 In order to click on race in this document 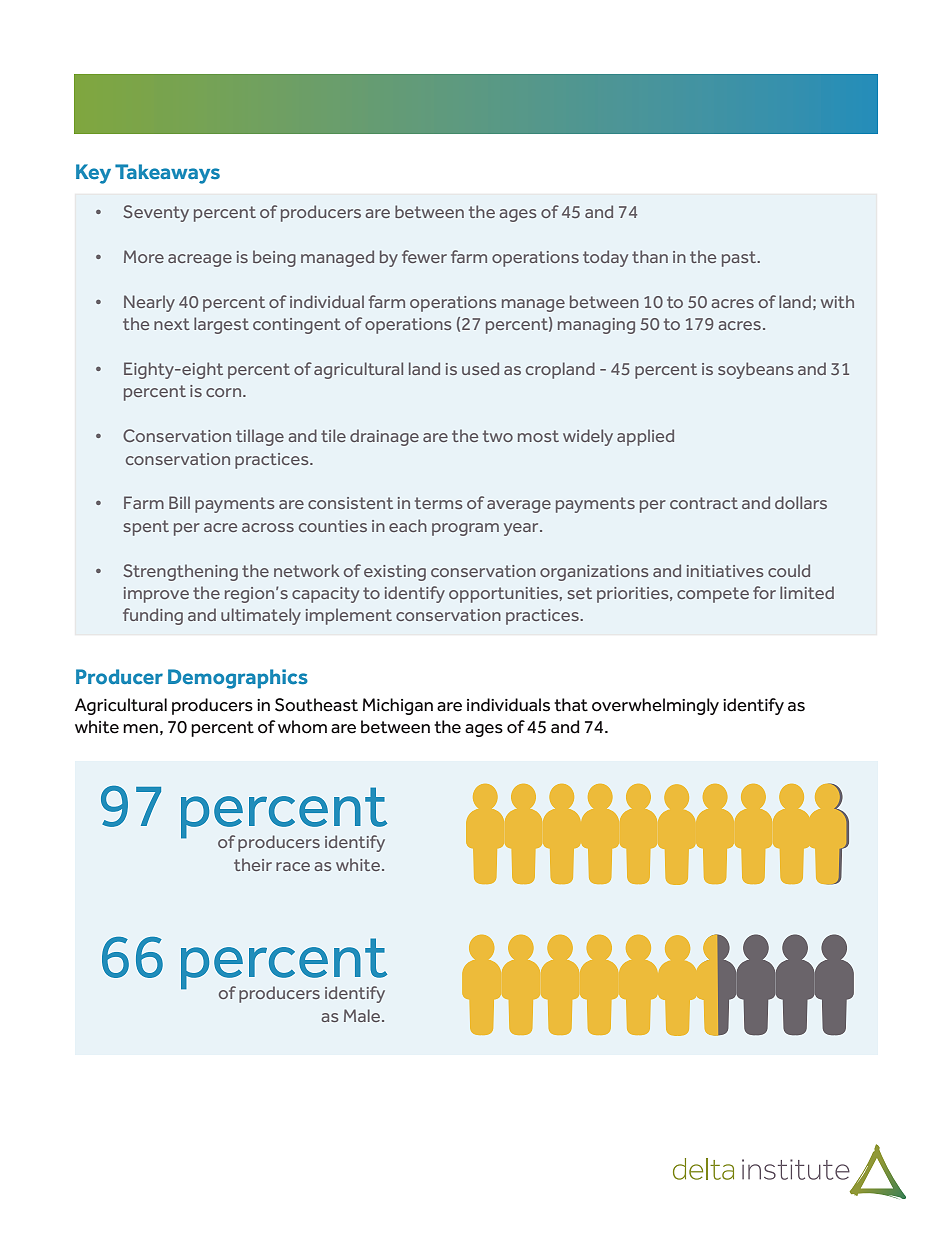, I will do `click(293, 866)`.
